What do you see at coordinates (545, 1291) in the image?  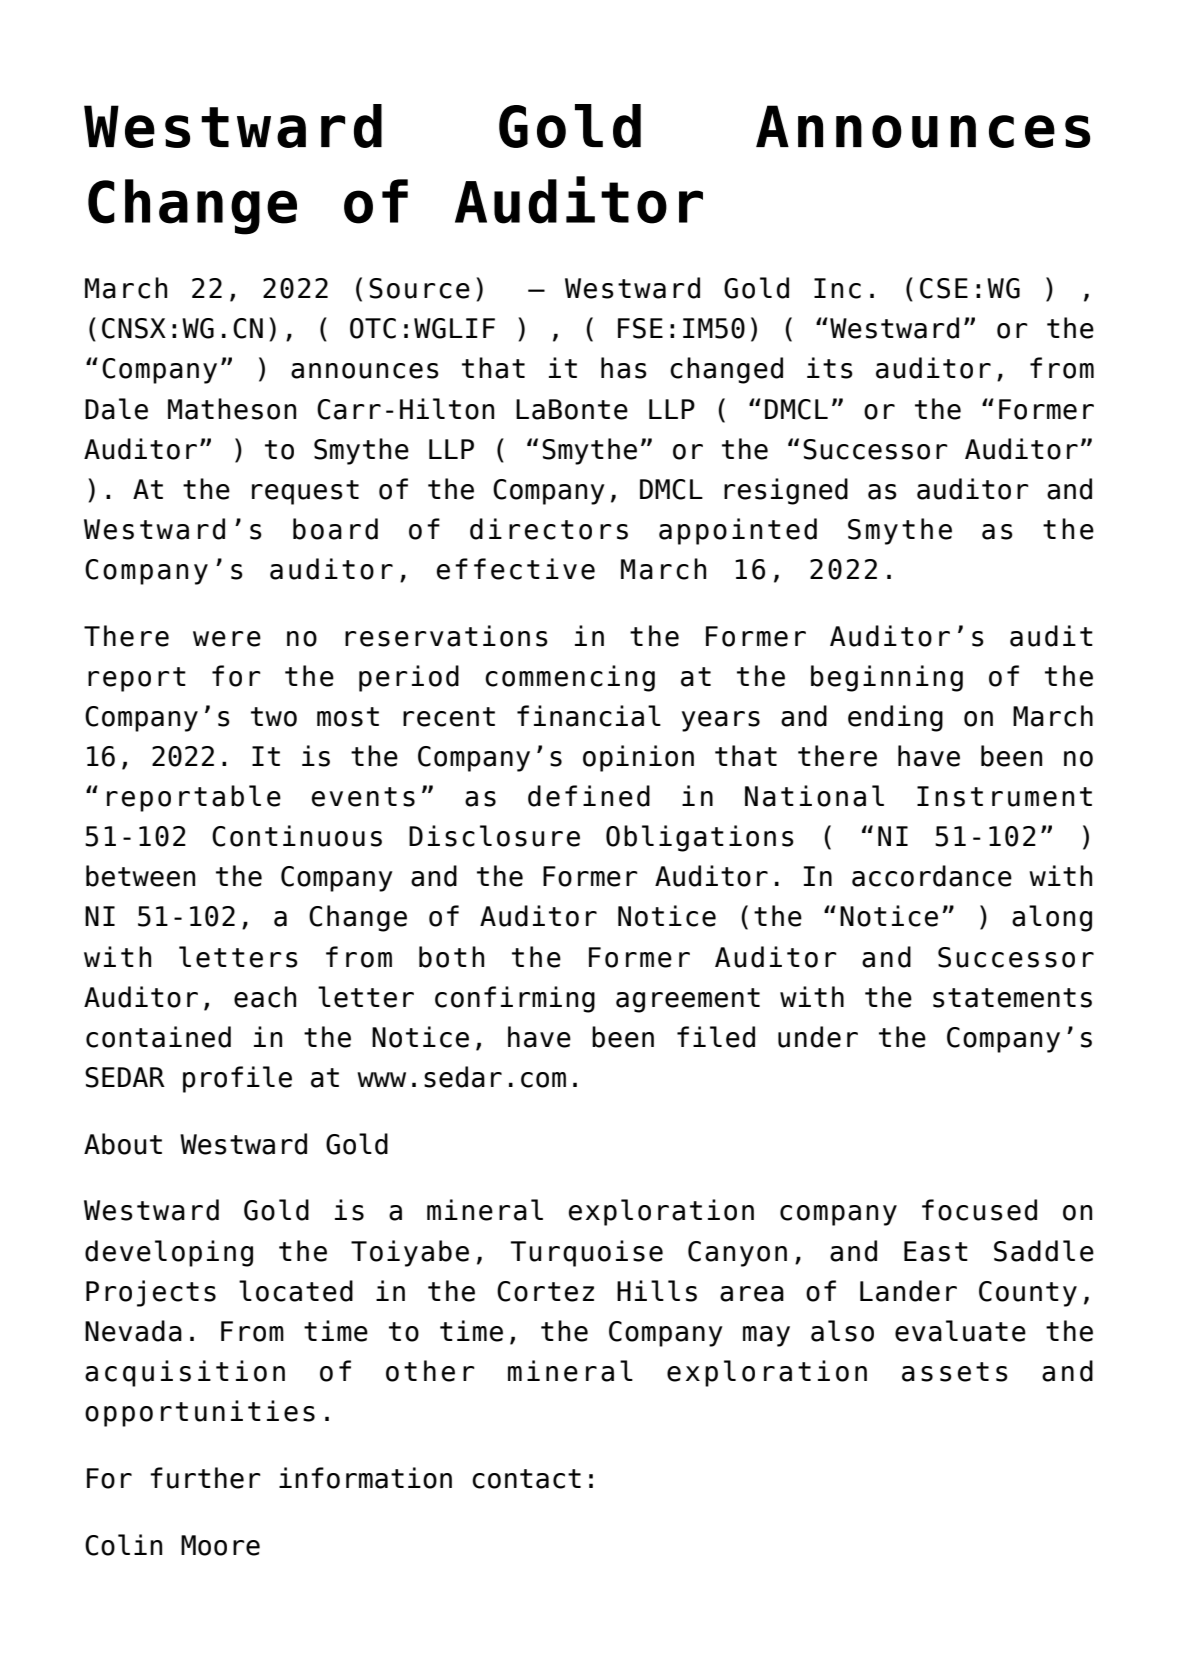 I see `Cortez` at bounding box center [545, 1291].
